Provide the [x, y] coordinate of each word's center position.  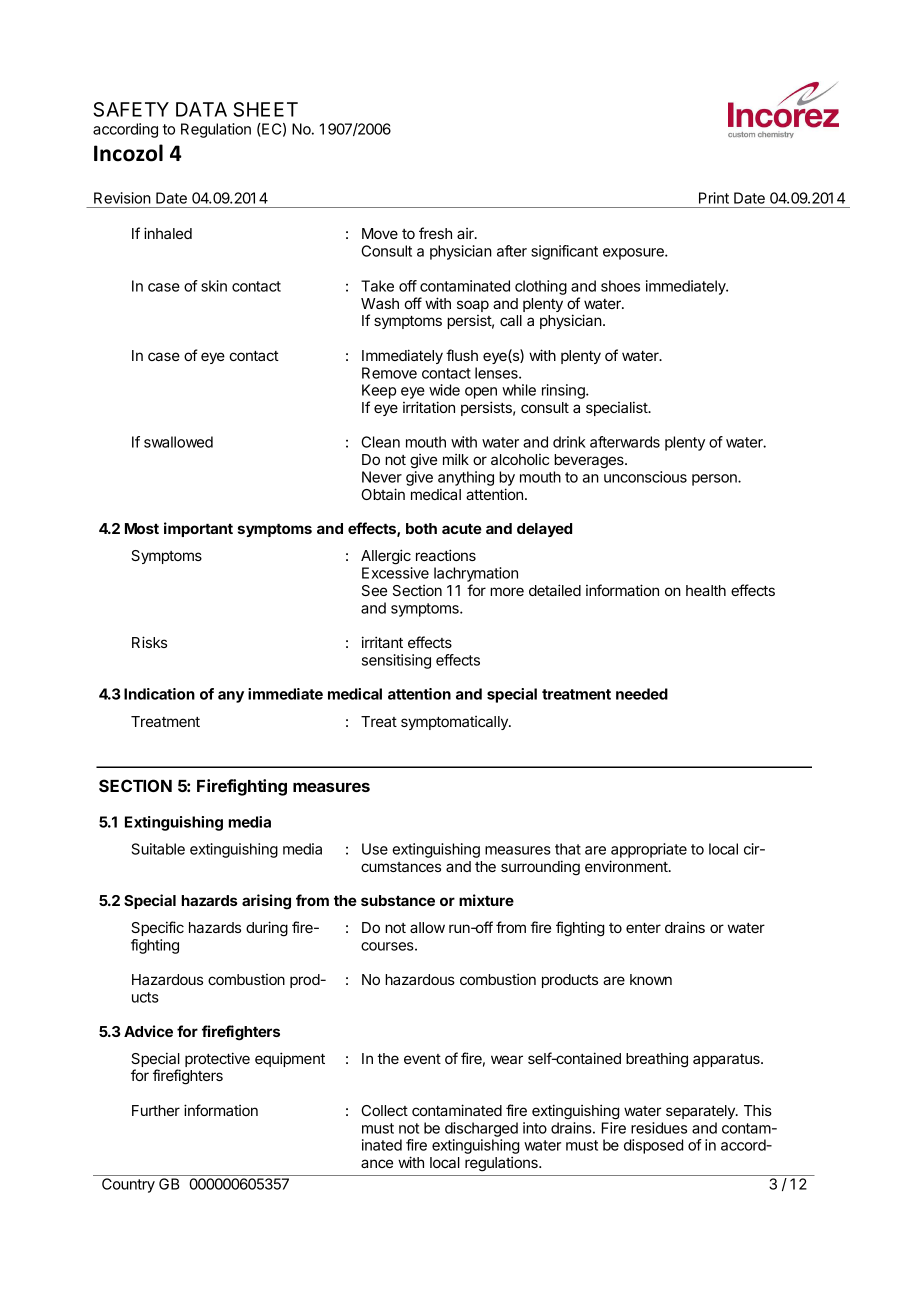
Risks [149, 642]
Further [156, 1110]
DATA [201, 109]
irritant [382, 642]
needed [642, 694]
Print [714, 198]
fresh [435, 233]
